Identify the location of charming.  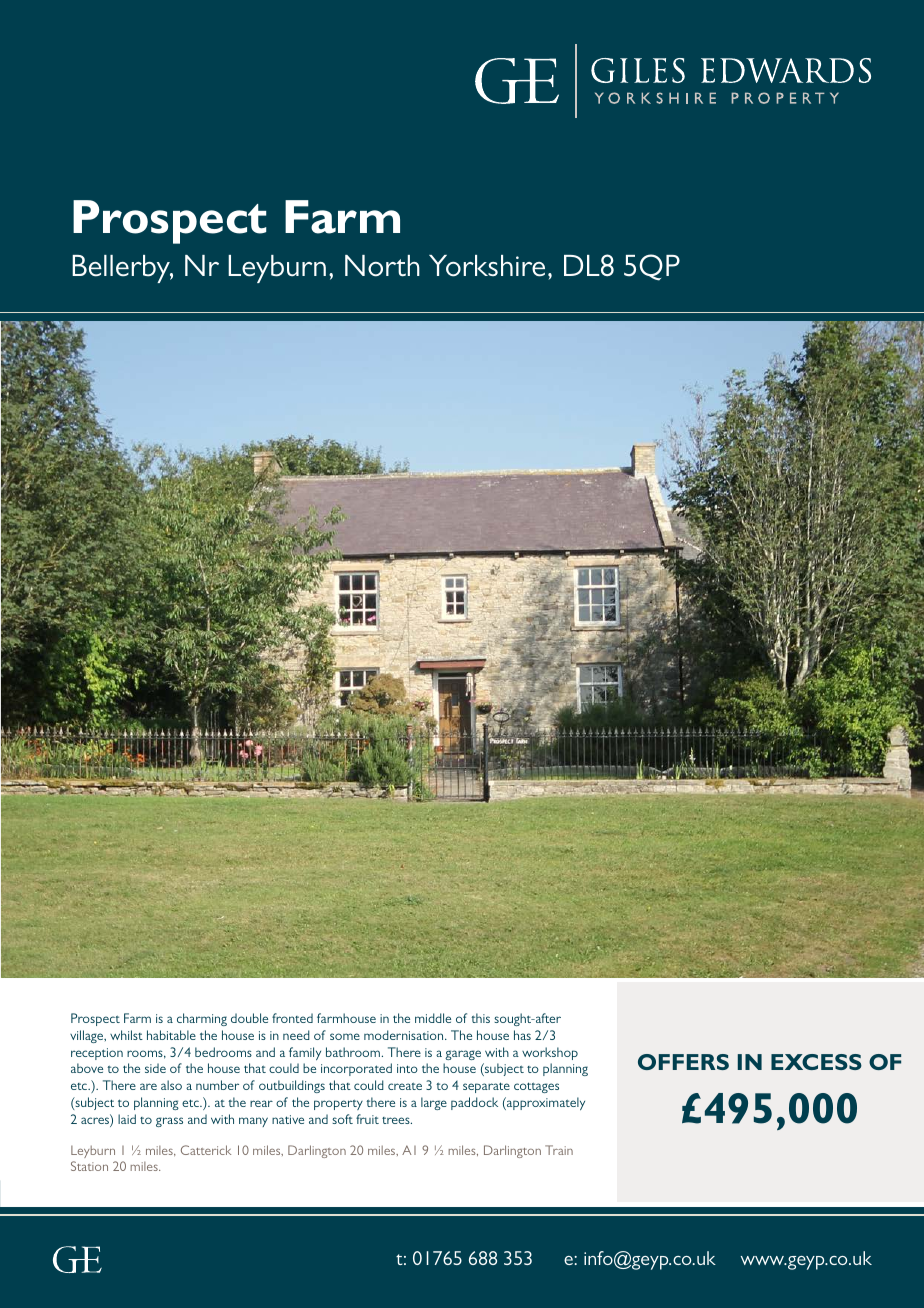
(202, 1019).
